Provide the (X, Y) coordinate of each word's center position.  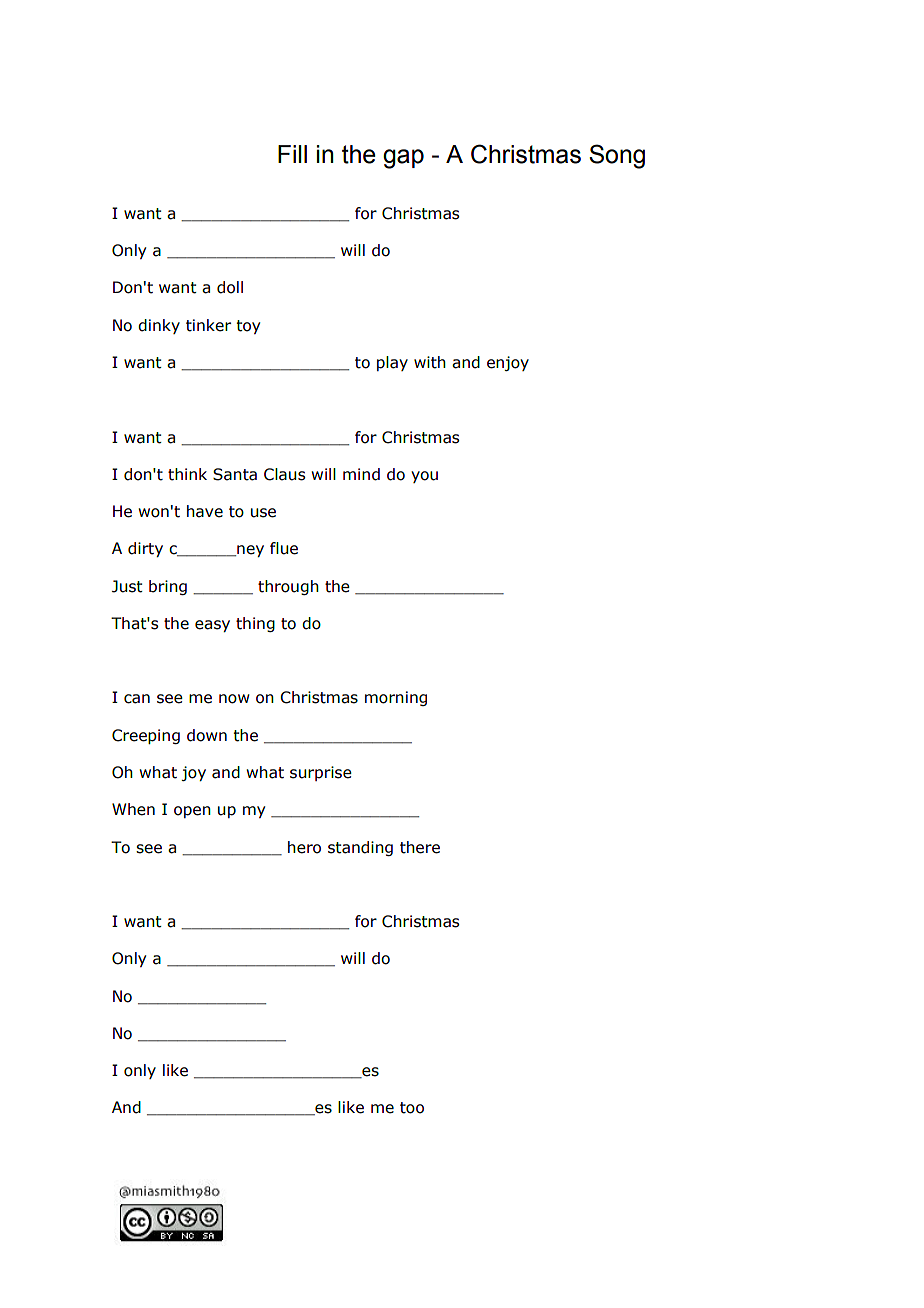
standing (360, 848)
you (424, 477)
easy (212, 626)
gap (403, 159)
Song (617, 156)
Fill (292, 154)
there (420, 847)
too (412, 1108)
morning (396, 698)
